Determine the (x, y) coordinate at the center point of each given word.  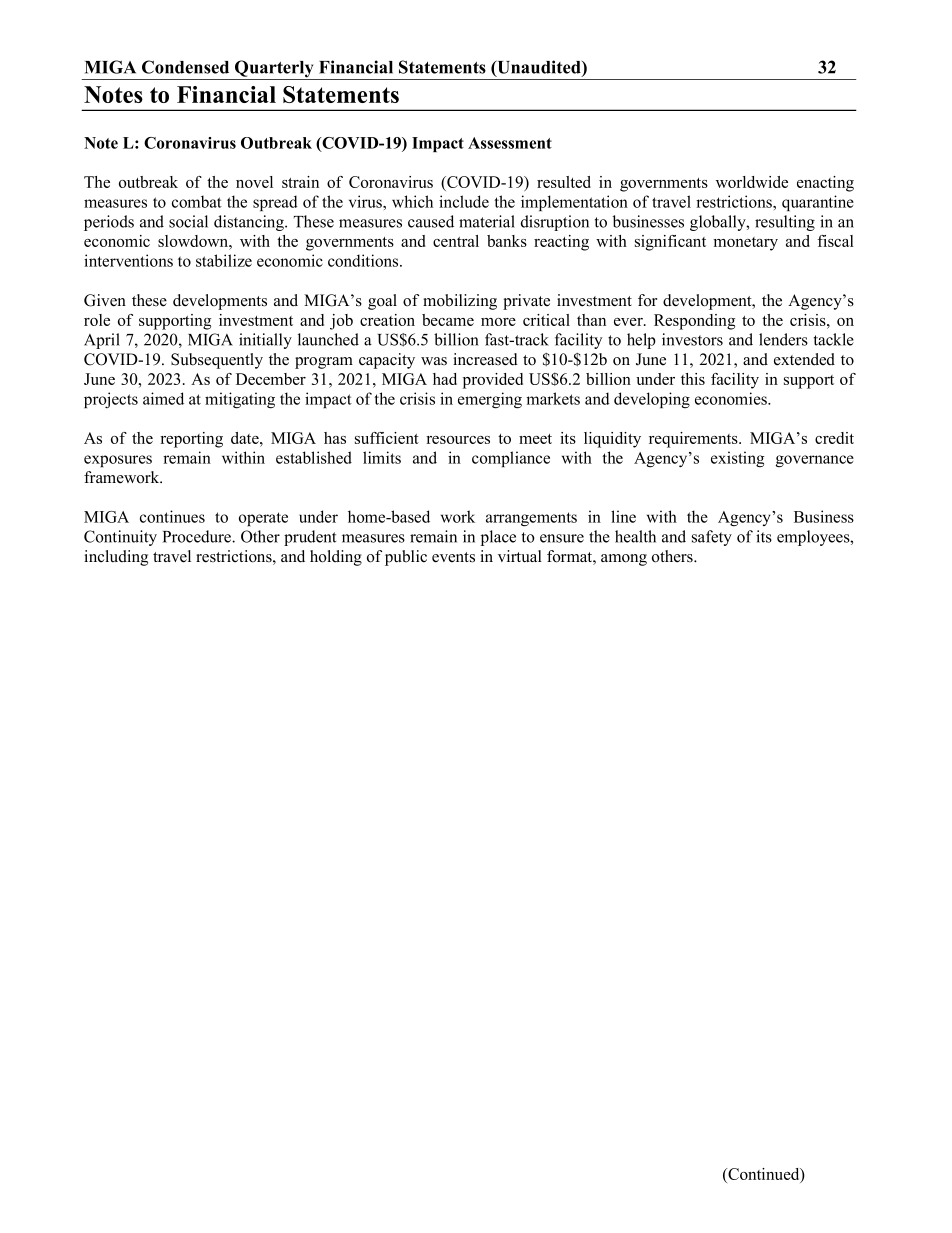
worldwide (752, 182)
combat (197, 201)
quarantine (818, 203)
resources (458, 440)
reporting (191, 440)
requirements (694, 440)
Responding (694, 322)
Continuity (120, 538)
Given (105, 300)
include (464, 201)
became (448, 320)
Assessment (510, 143)
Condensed (185, 67)
